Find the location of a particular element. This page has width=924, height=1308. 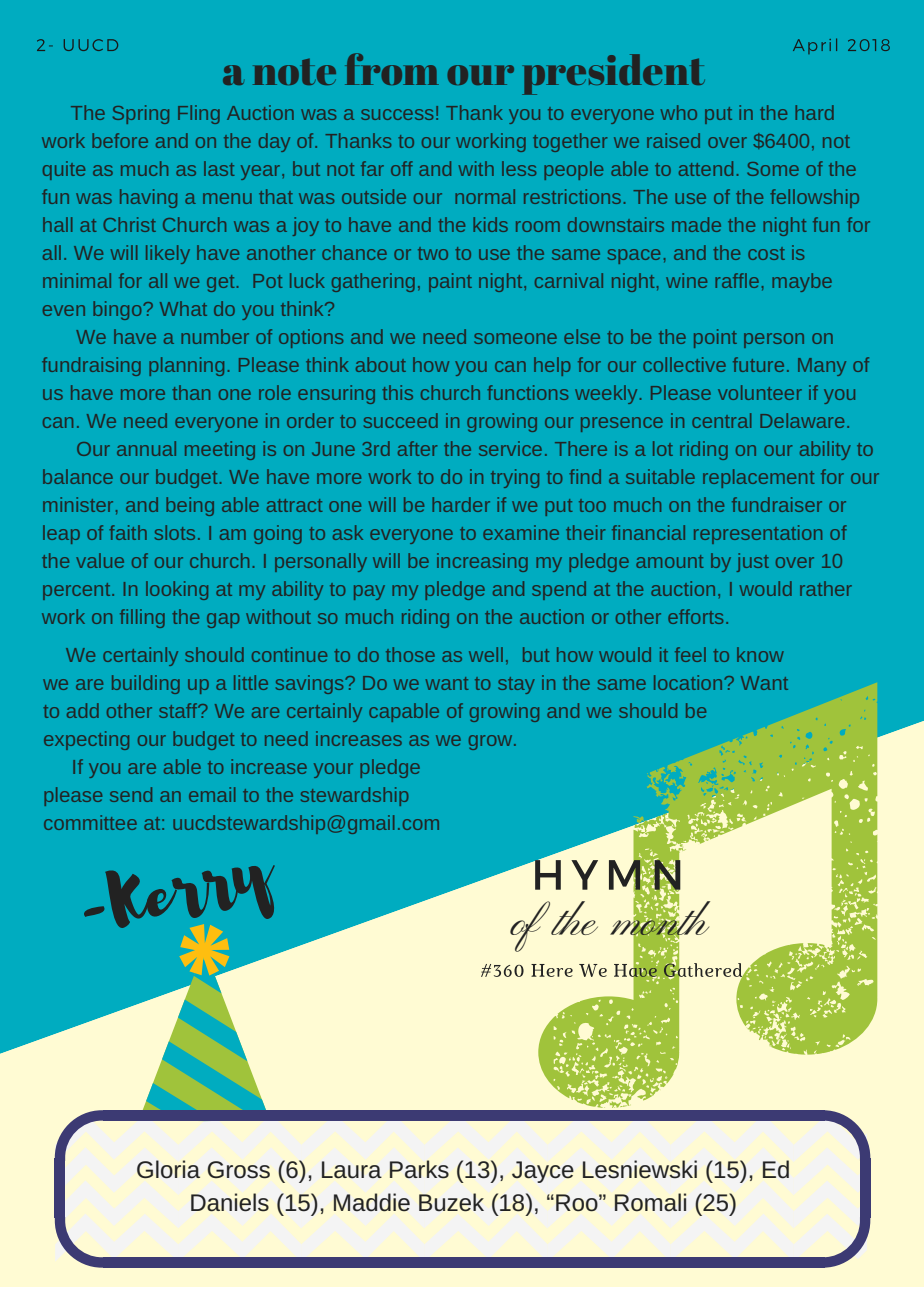

from is located at coordinates (392, 69).
